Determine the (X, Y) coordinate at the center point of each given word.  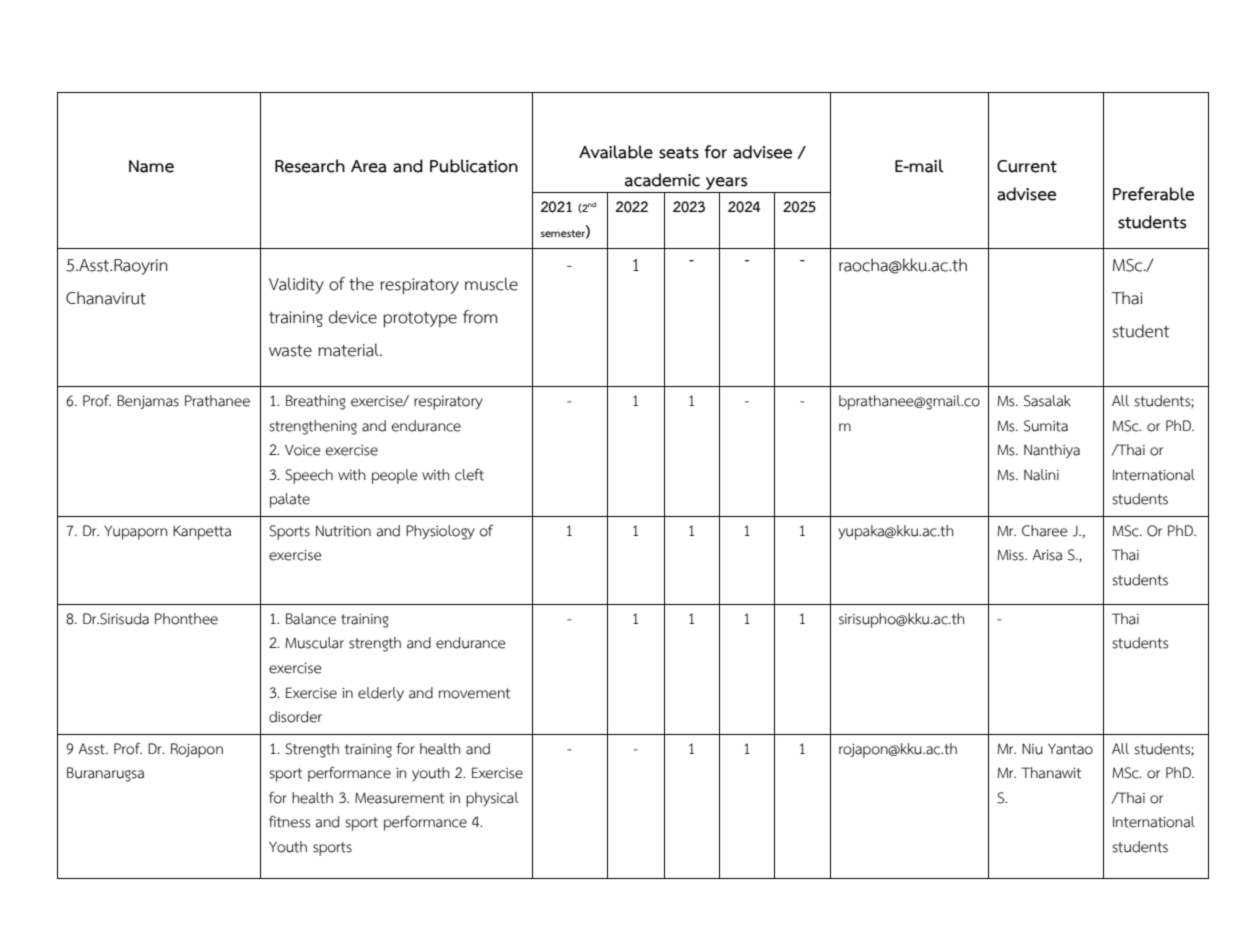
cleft (469, 474)
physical (492, 799)
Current (1027, 166)
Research (310, 166)
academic (662, 180)
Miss (1011, 555)
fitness (289, 821)
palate (290, 500)
